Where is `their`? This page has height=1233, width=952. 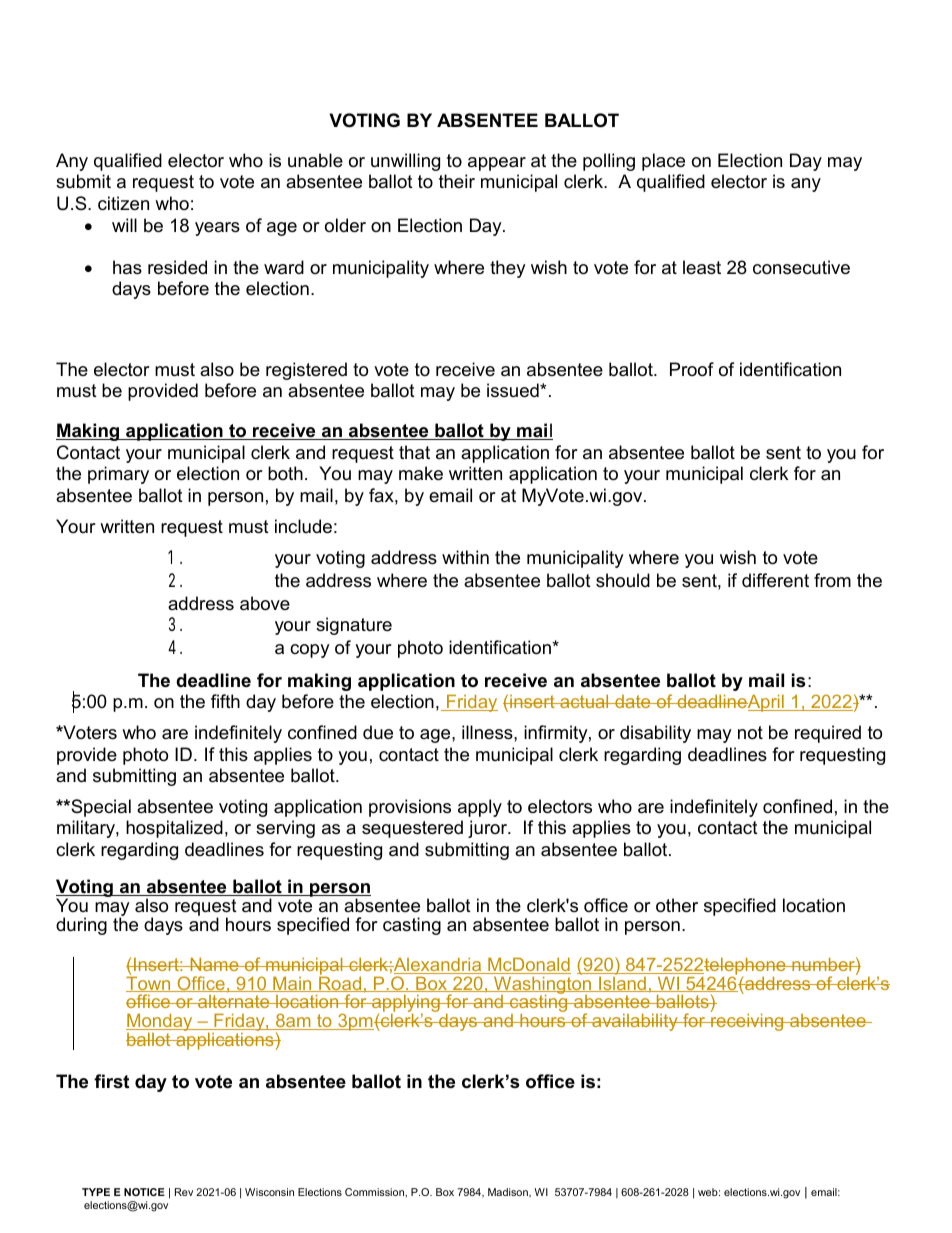
their is located at coordinates (457, 181).
